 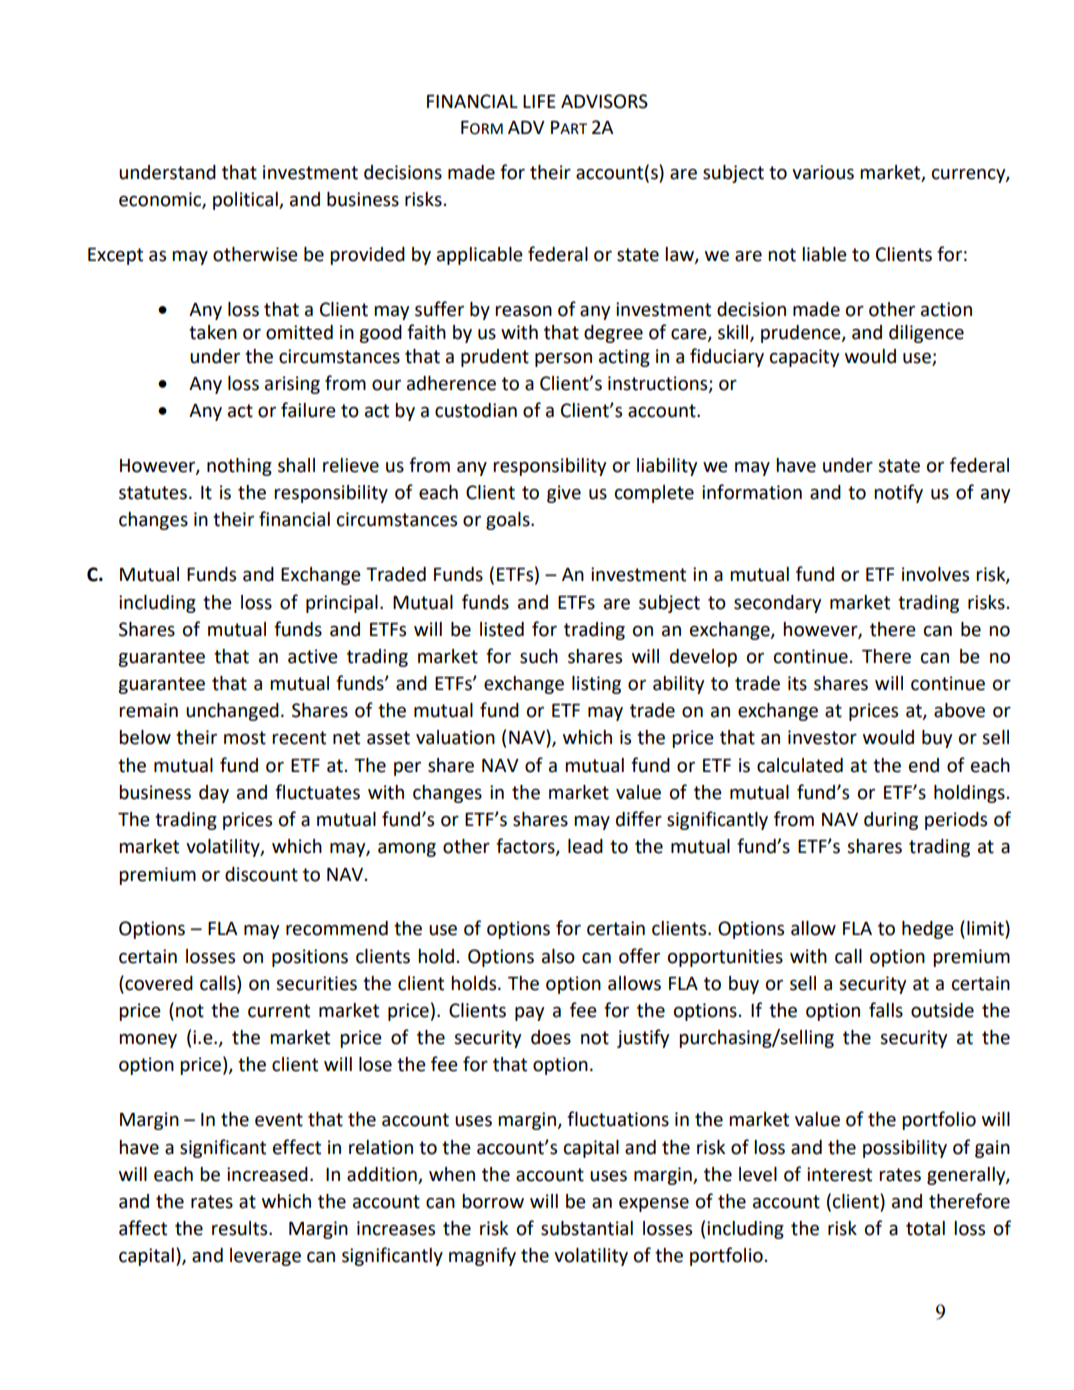 What do you see at coordinates (898, 493) in the screenshot?
I see `notify` at bounding box center [898, 493].
